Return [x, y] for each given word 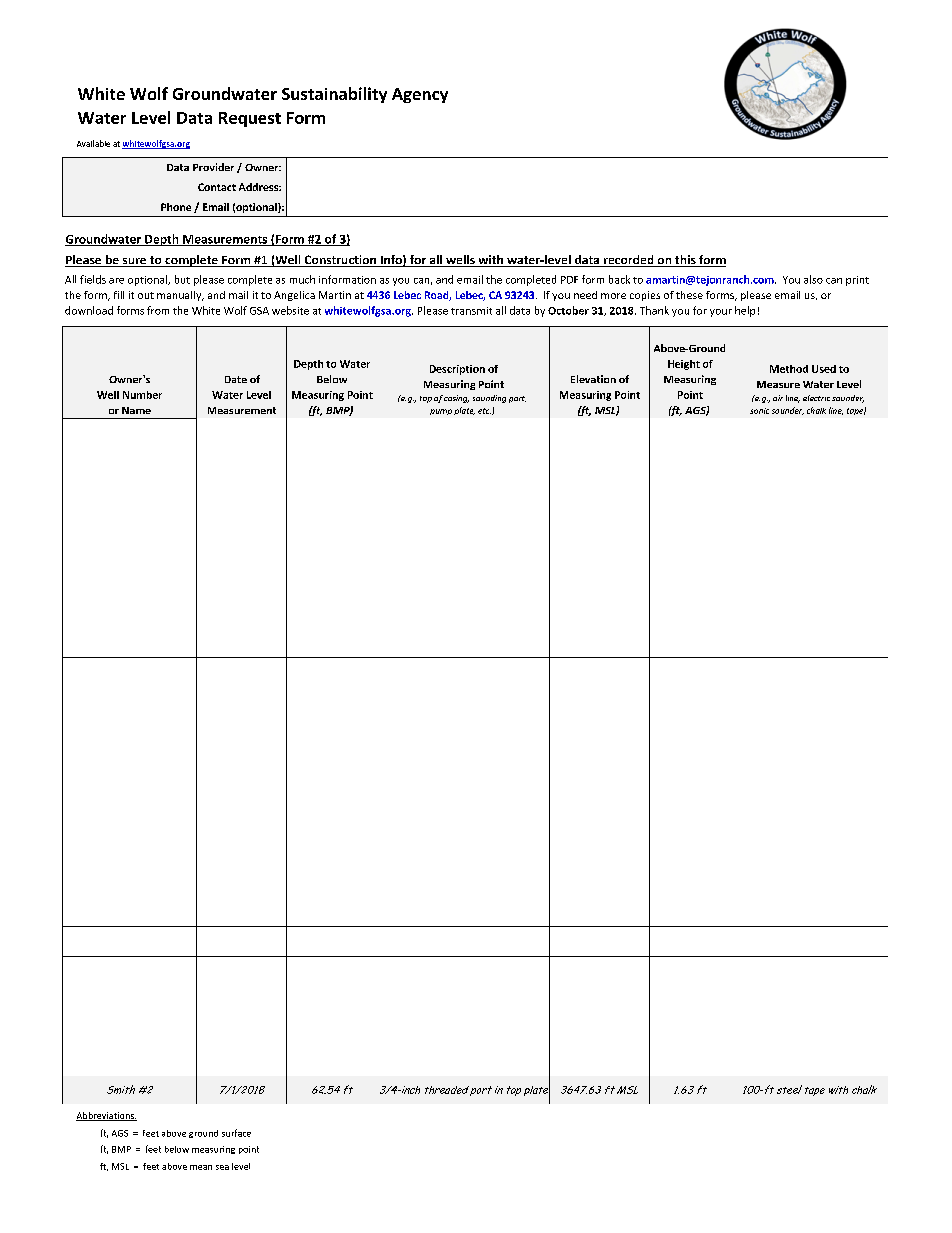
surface [236, 1133]
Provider [213, 167]
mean [201, 1167]
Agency [420, 95]
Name [136, 410]
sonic [759, 411]
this [685, 261]
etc [484, 411]
